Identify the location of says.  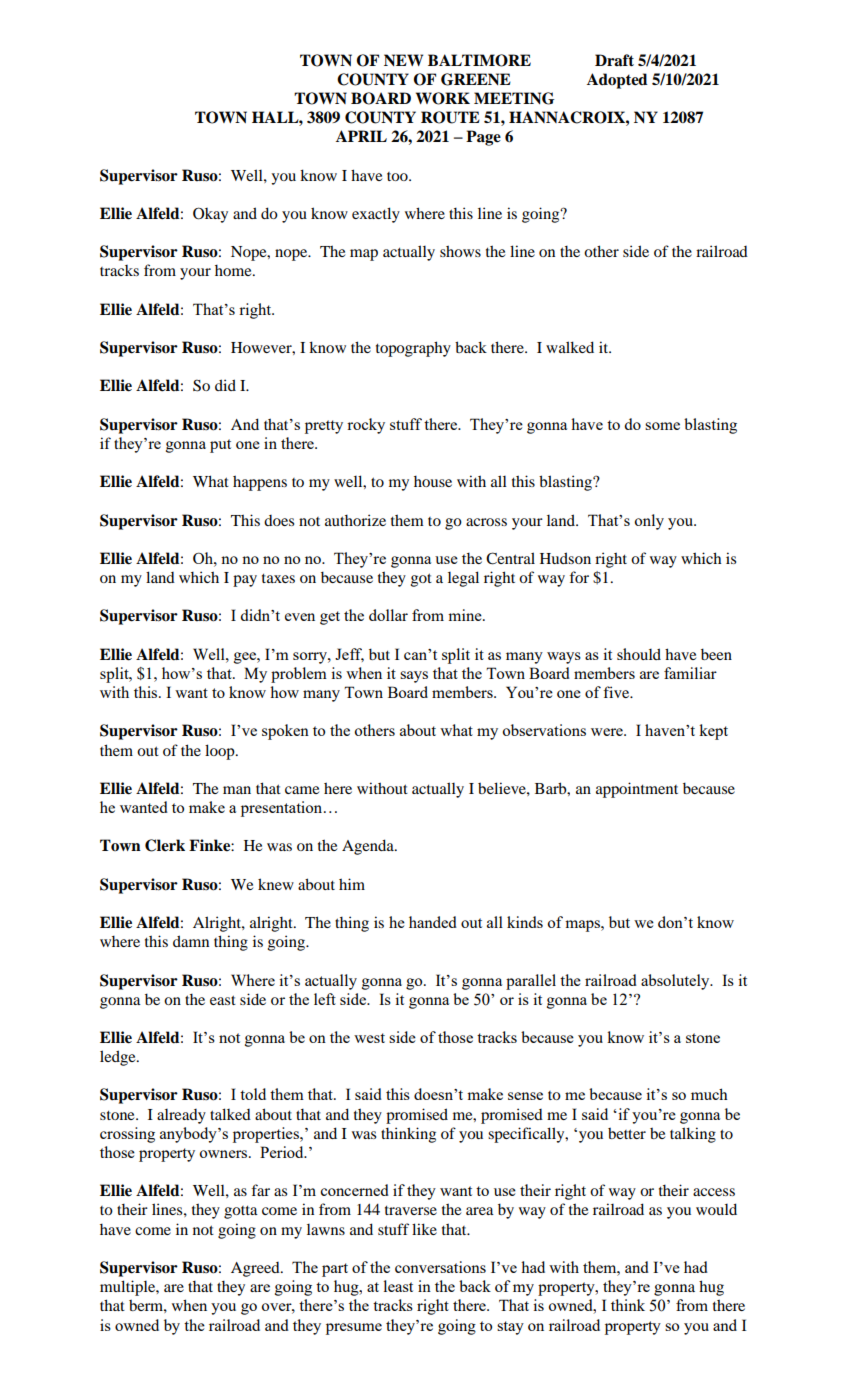
(414, 677).
